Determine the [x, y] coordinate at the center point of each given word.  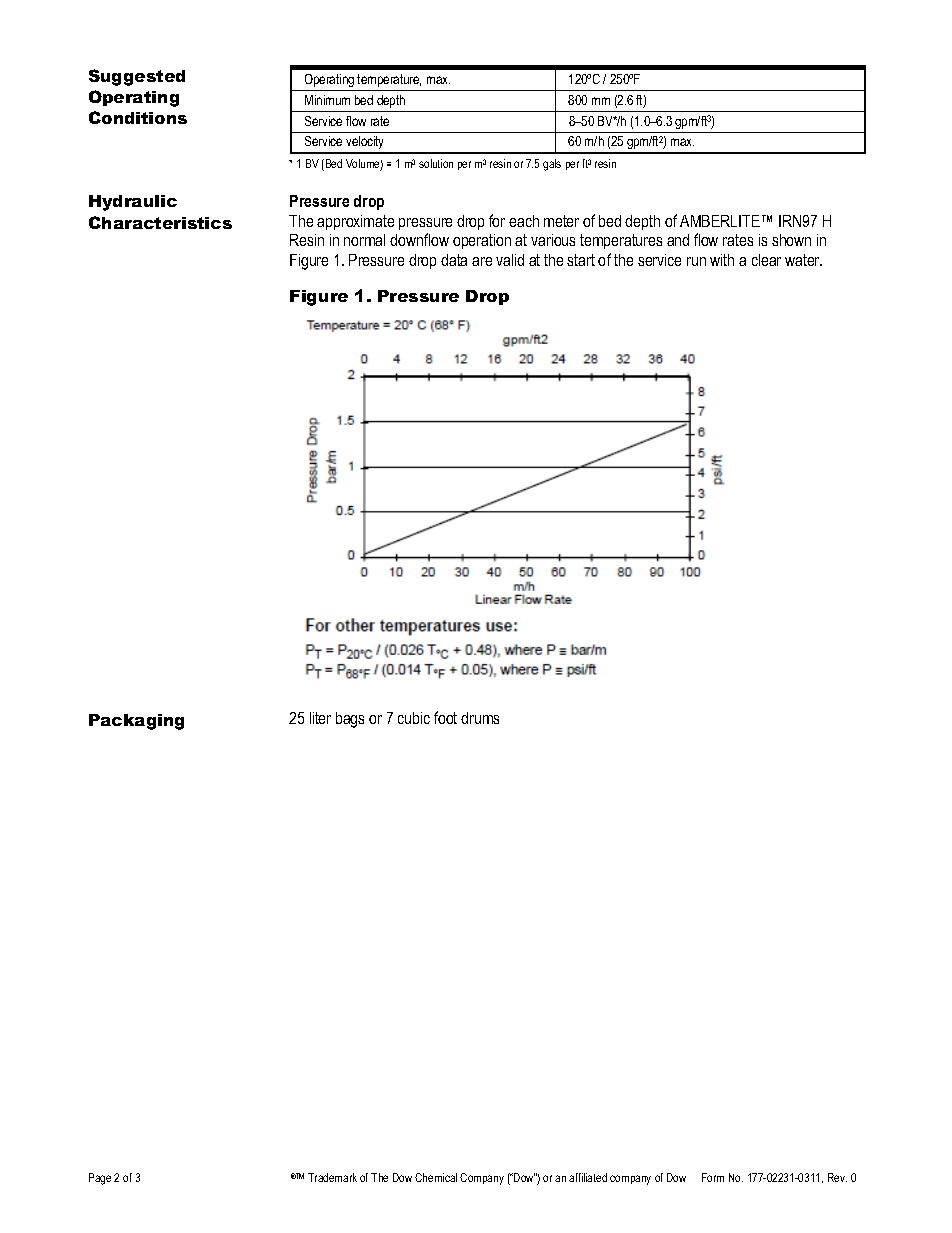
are [482, 261]
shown [791, 240]
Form [713, 1177]
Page [100, 1179]
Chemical [436, 1177]
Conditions [138, 117]
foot [445, 717]
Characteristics [160, 222]
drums [480, 718]
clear [766, 260]
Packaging [136, 722]
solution [436, 163]
